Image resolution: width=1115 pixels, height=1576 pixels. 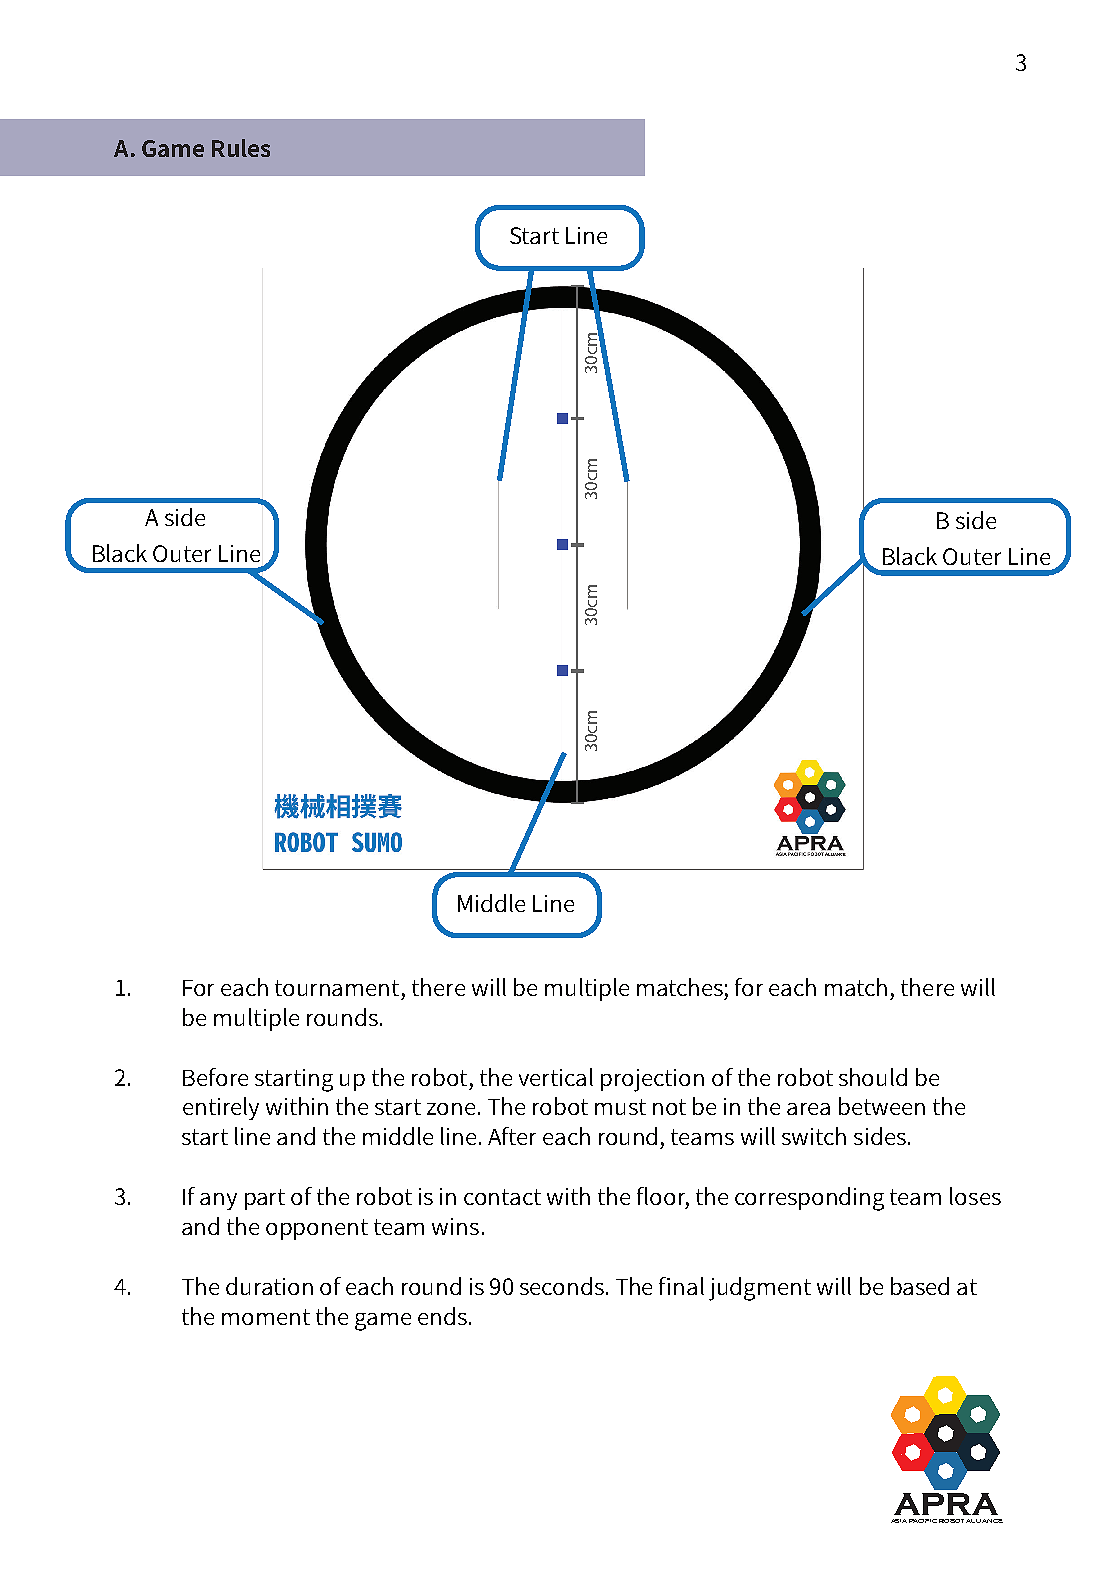 I want to click on switch, so click(x=814, y=1136).
